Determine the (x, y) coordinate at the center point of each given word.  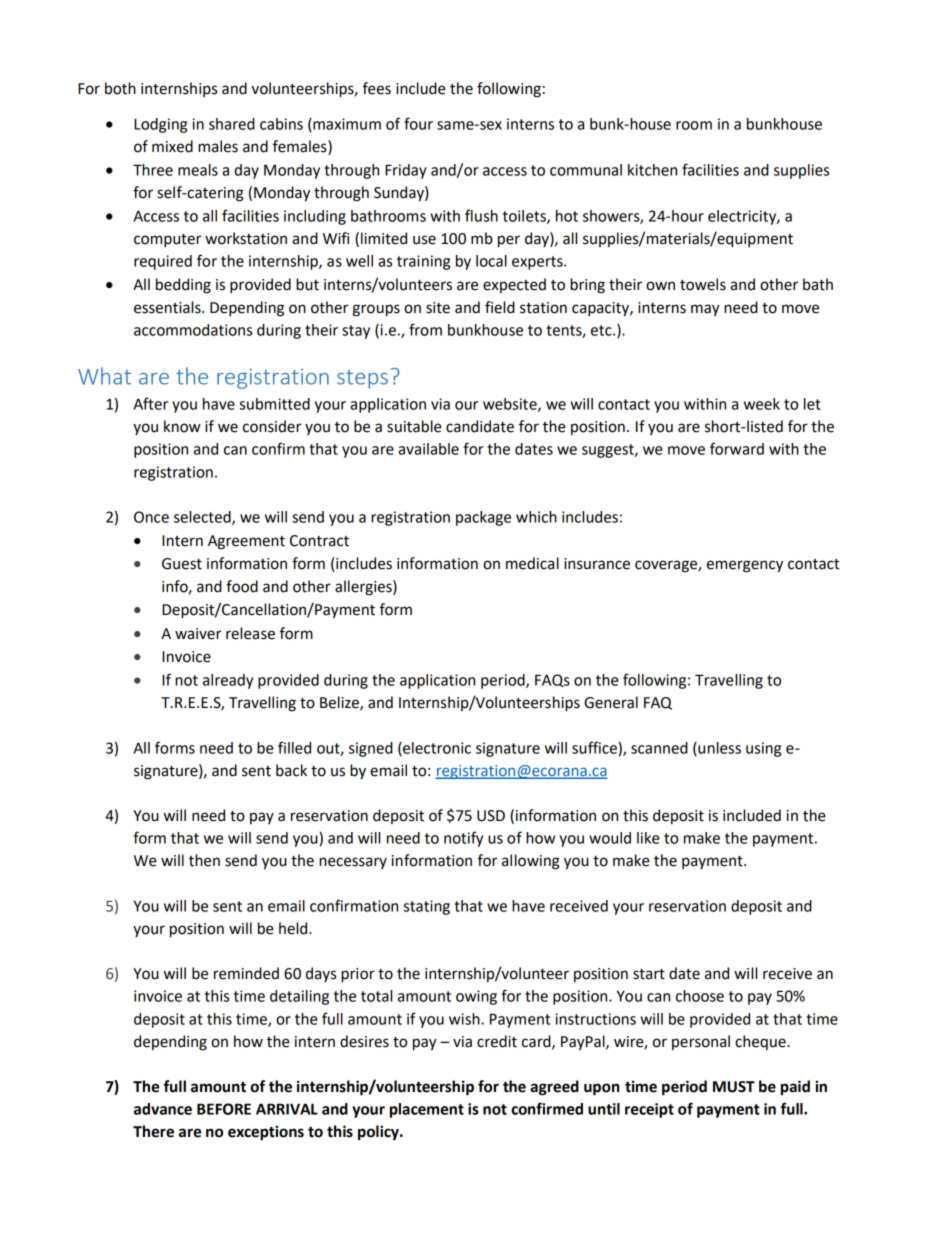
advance (163, 1109)
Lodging (160, 125)
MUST (734, 1087)
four (418, 123)
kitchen (652, 170)
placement (427, 1110)
